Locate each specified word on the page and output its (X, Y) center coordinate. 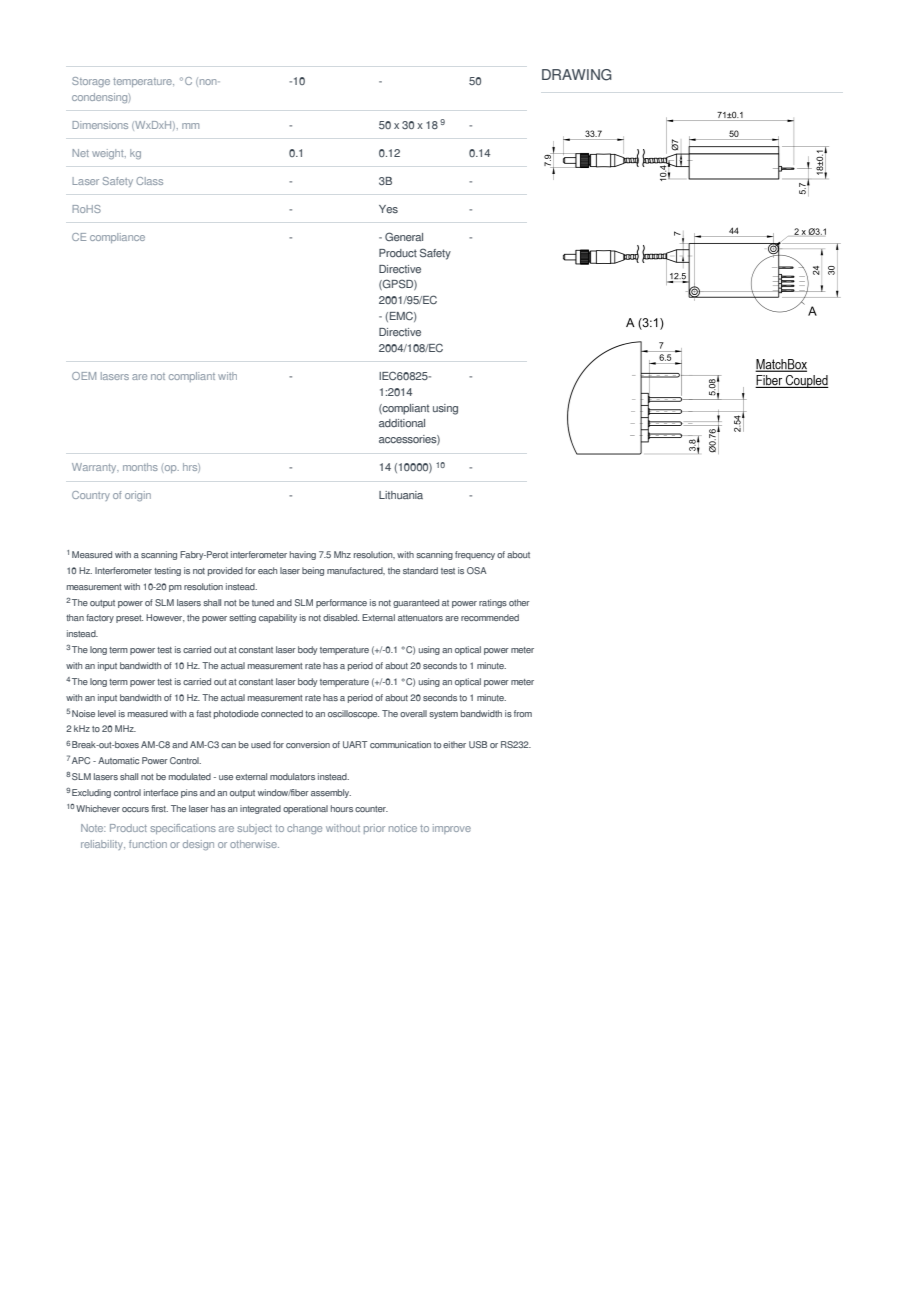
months (140, 467)
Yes (388, 209)
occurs (135, 809)
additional (402, 423)
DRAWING (577, 75)
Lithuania (401, 495)
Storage (91, 82)
